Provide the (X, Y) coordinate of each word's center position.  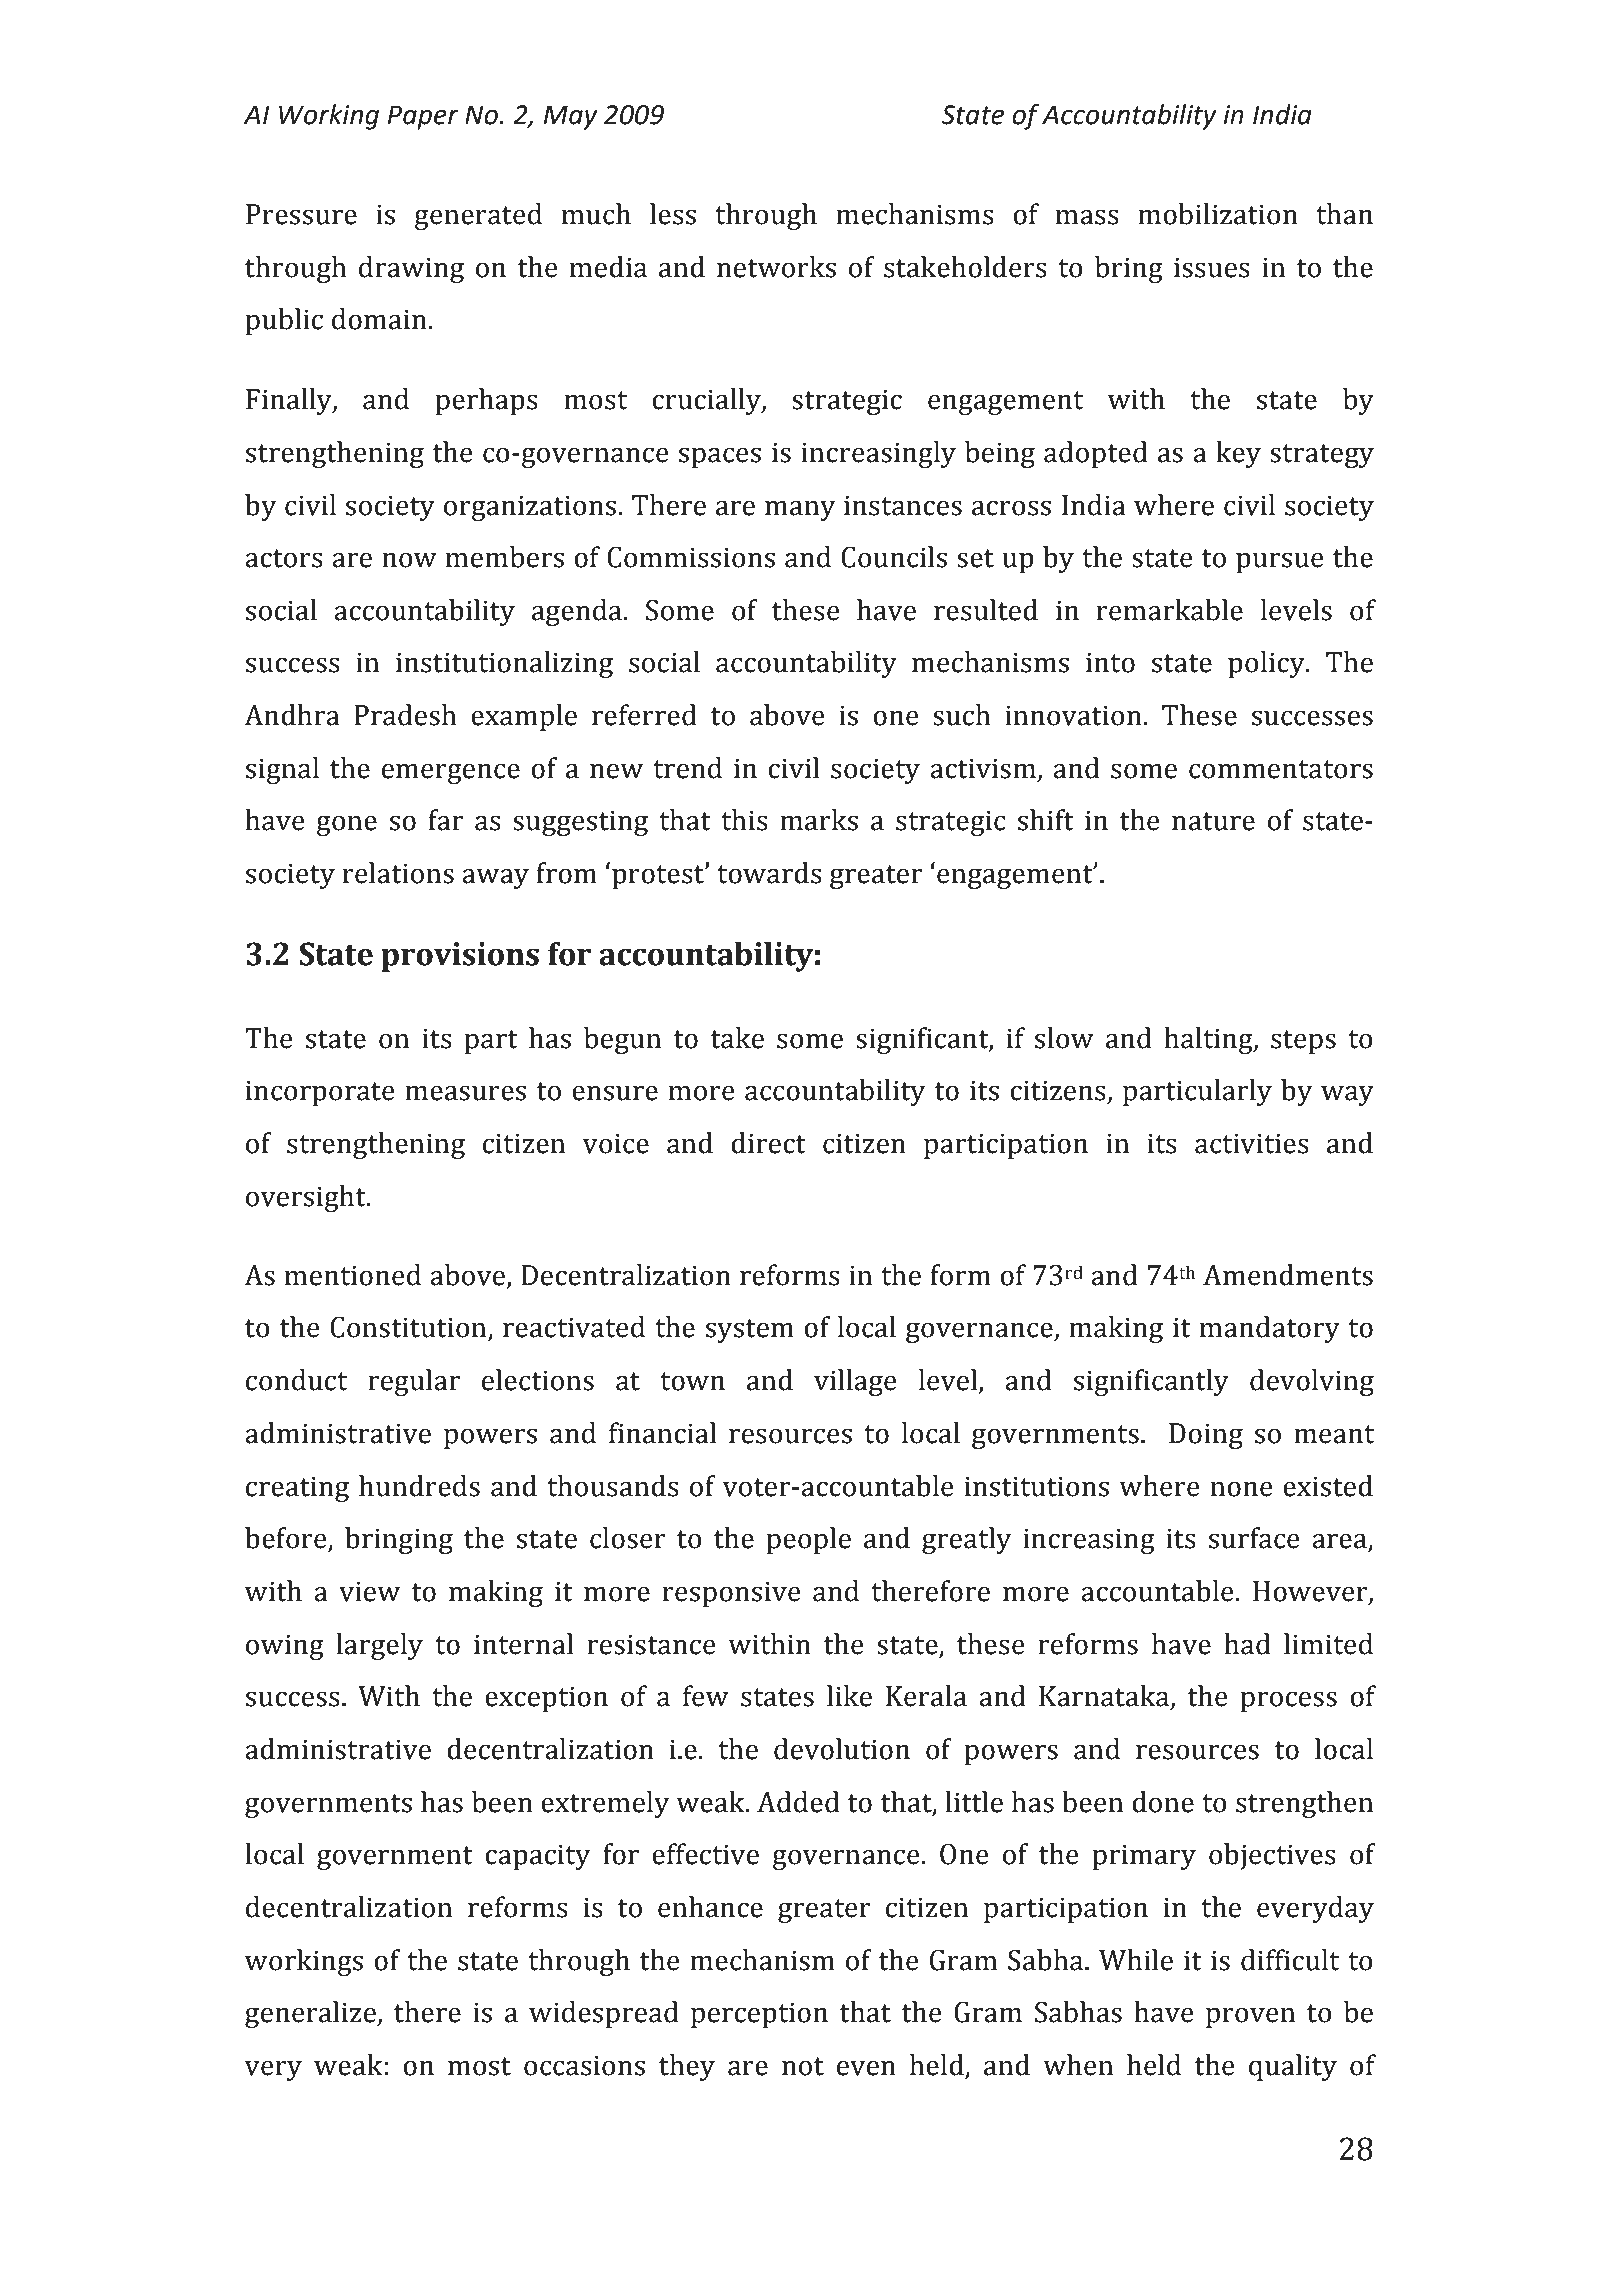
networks (776, 267)
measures (465, 1093)
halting (1209, 1040)
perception (759, 2015)
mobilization (1218, 214)
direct (768, 1143)
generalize (311, 2014)
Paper (423, 117)
